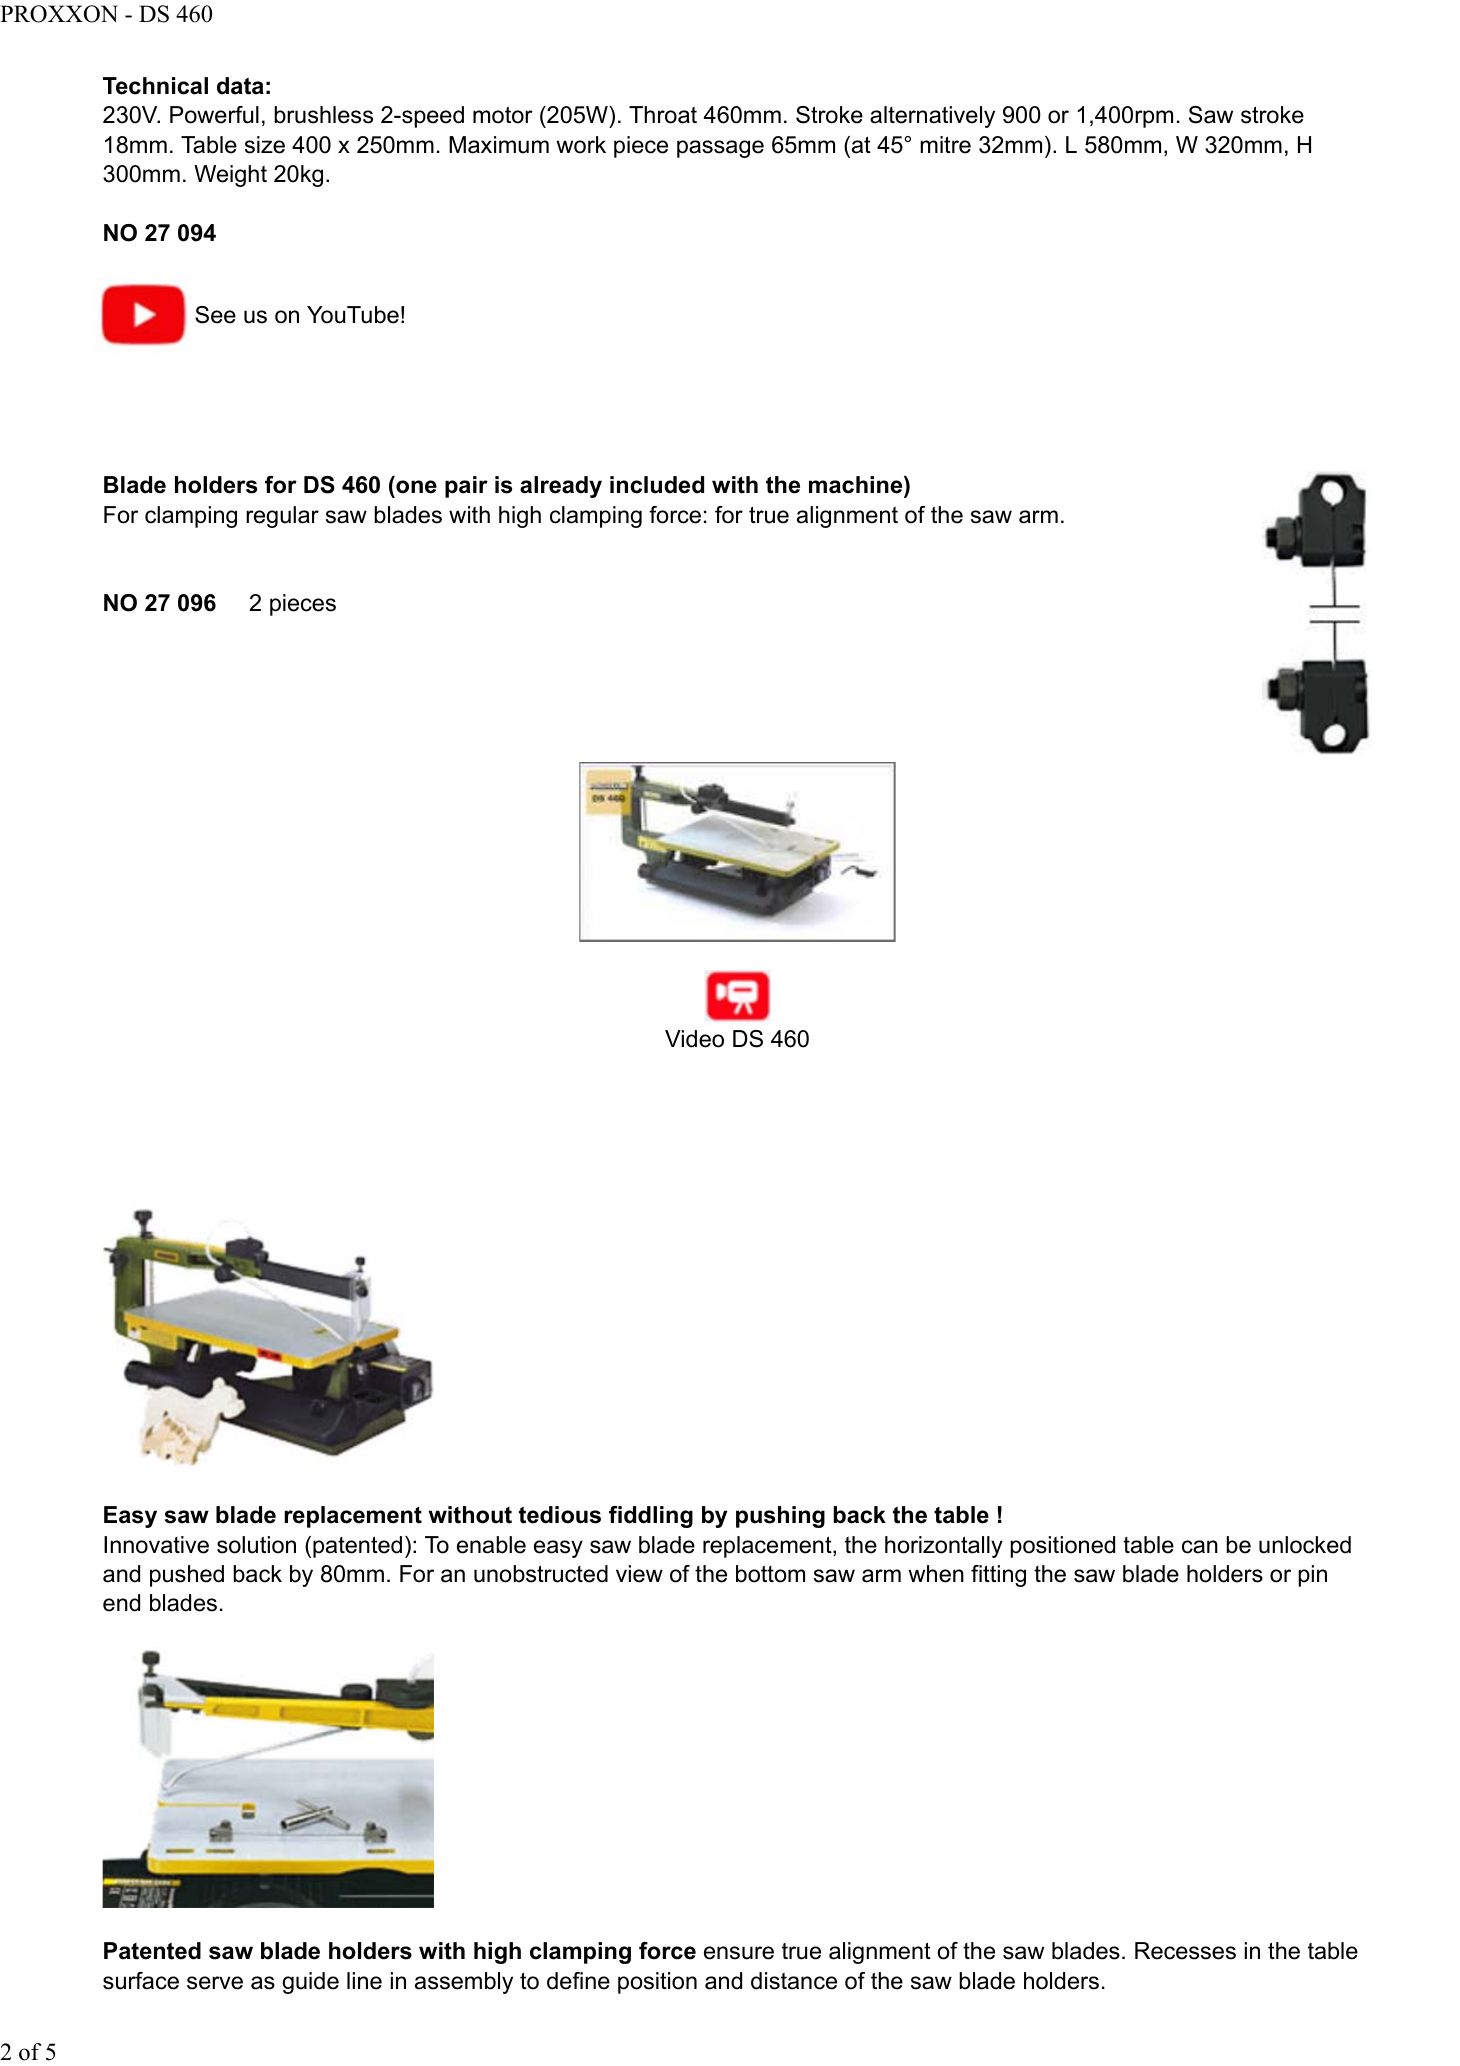  I want to click on regular, so click(282, 517).
